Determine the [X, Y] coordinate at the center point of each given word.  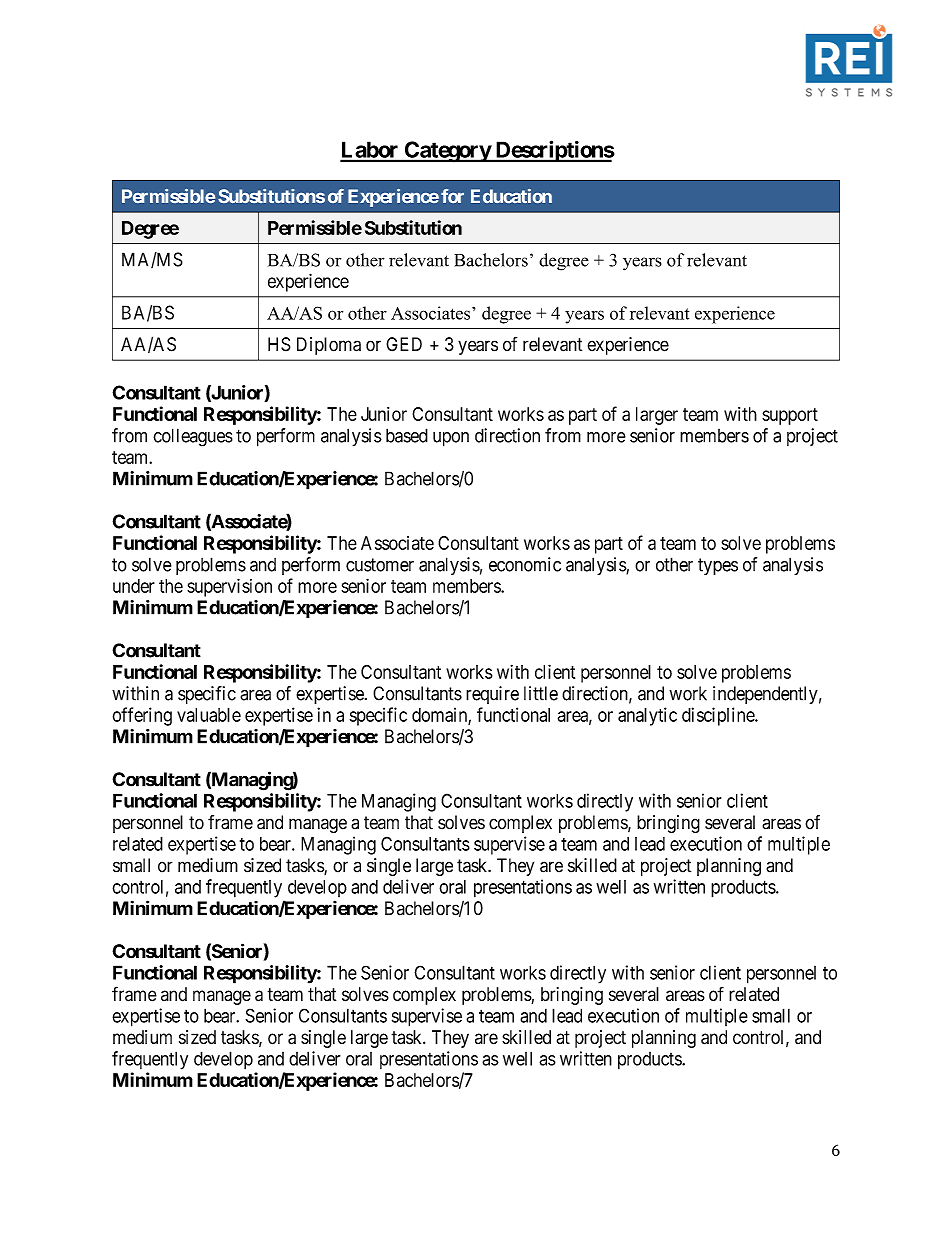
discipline [719, 716]
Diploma [329, 346]
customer [380, 565]
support [790, 416]
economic [525, 564]
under [134, 586]
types [718, 566]
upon [451, 439]
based [407, 435]
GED [404, 344]
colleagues [193, 437]
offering [142, 716]
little [541, 693]
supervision [229, 587]
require [492, 695]
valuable [209, 715]
